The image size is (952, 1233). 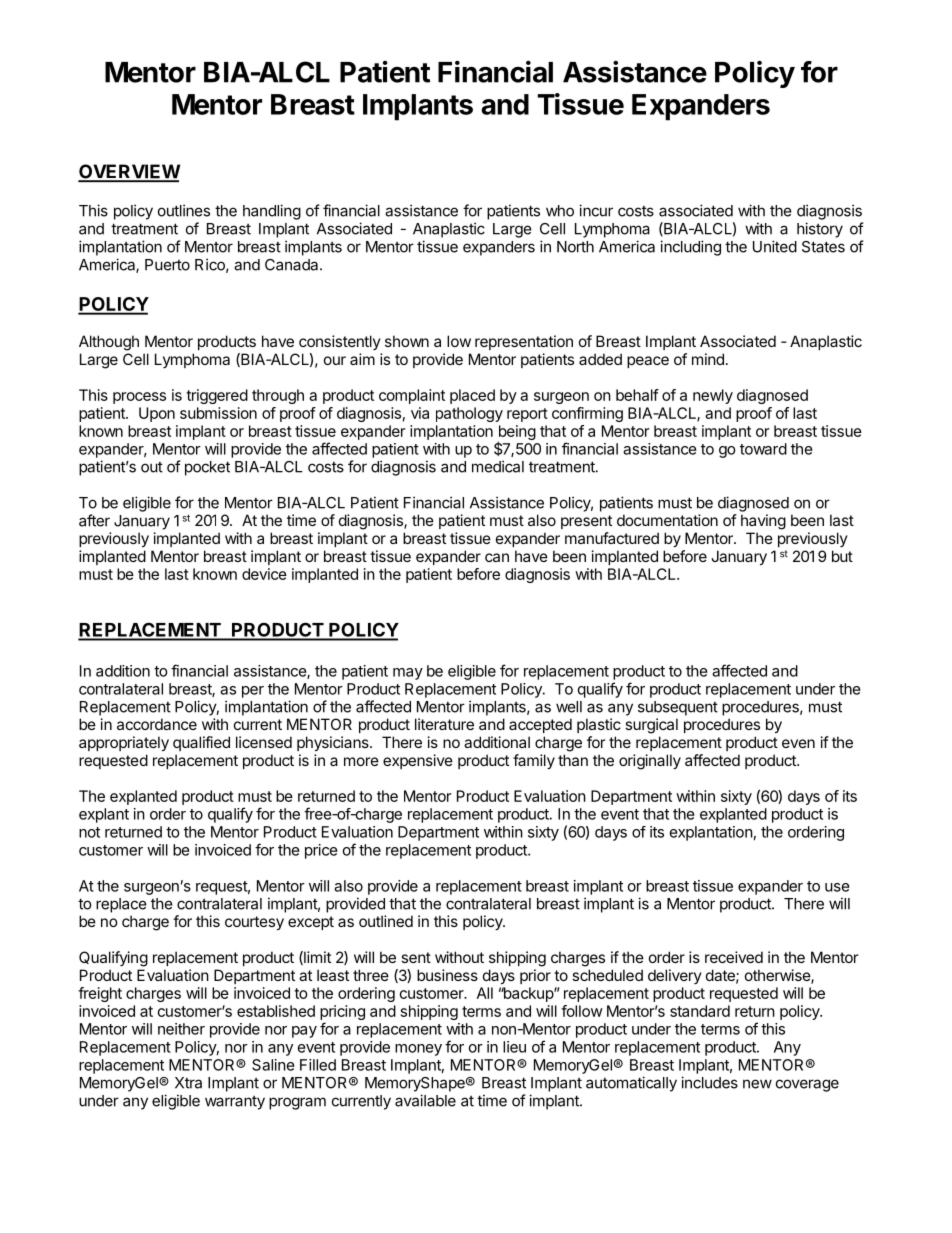 What do you see at coordinates (775, 246) in the image?
I see `United` at bounding box center [775, 246].
